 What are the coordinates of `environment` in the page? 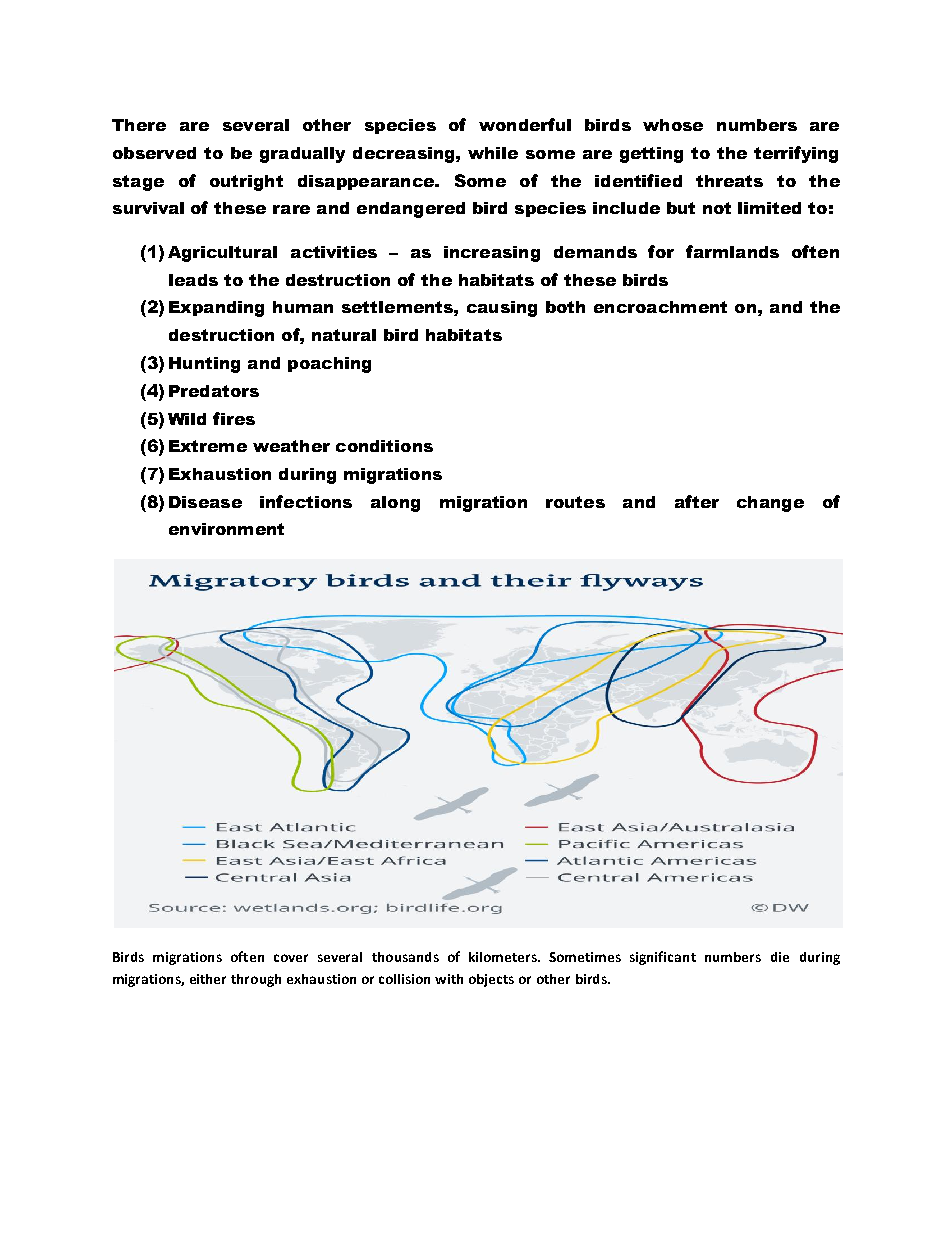 It's located at (226, 529).
